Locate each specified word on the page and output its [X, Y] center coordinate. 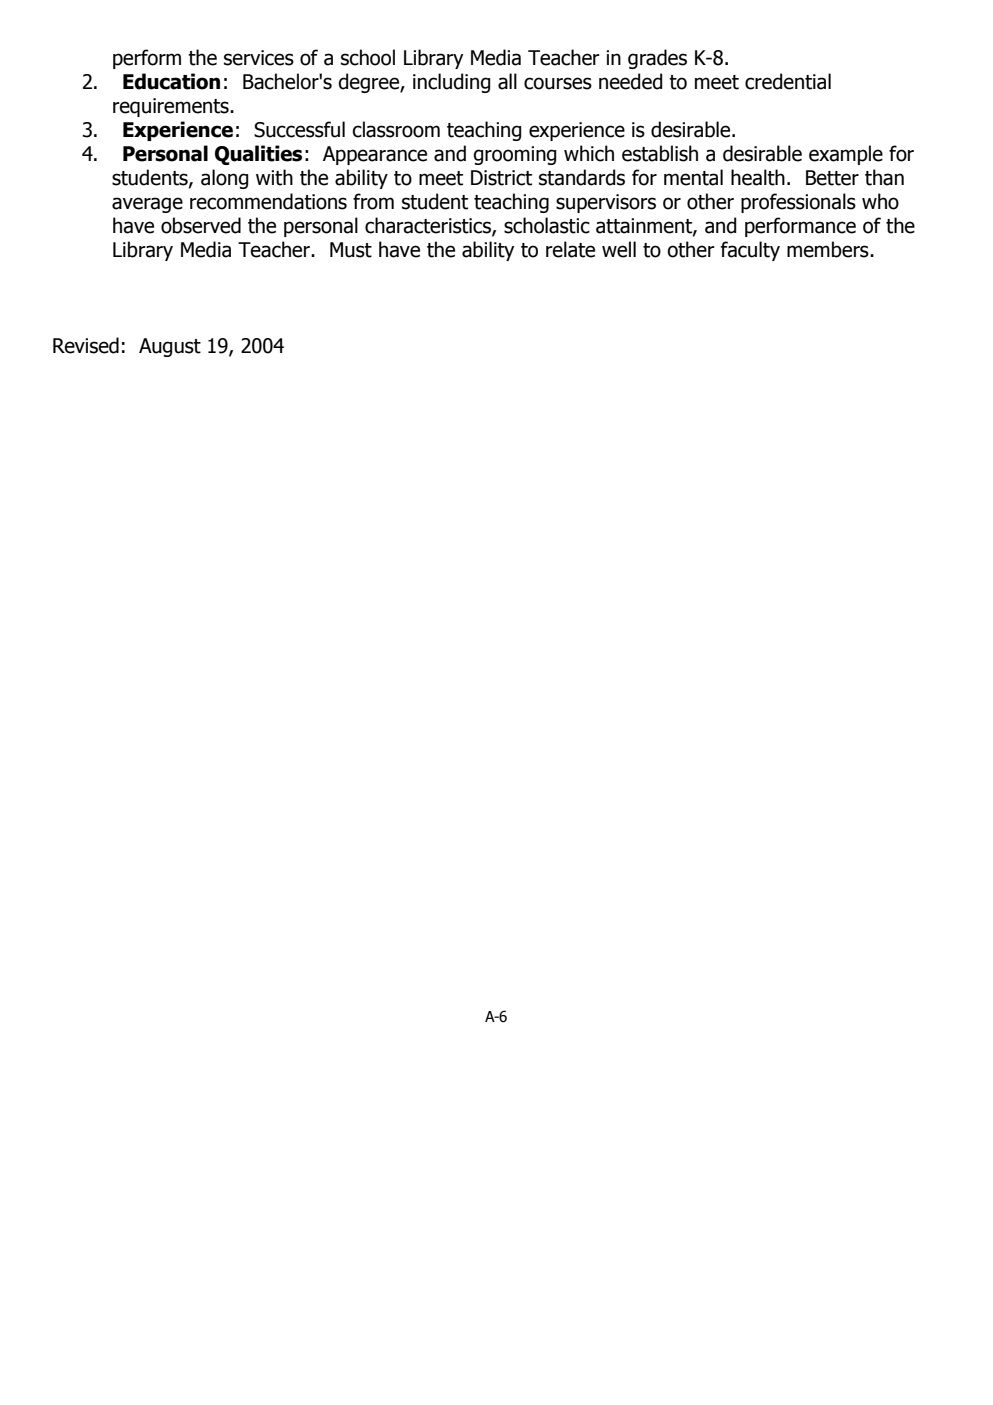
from [373, 201]
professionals [798, 203]
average [147, 205]
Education [171, 81]
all [507, 81]
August [170, 347]
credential [788, 81]
